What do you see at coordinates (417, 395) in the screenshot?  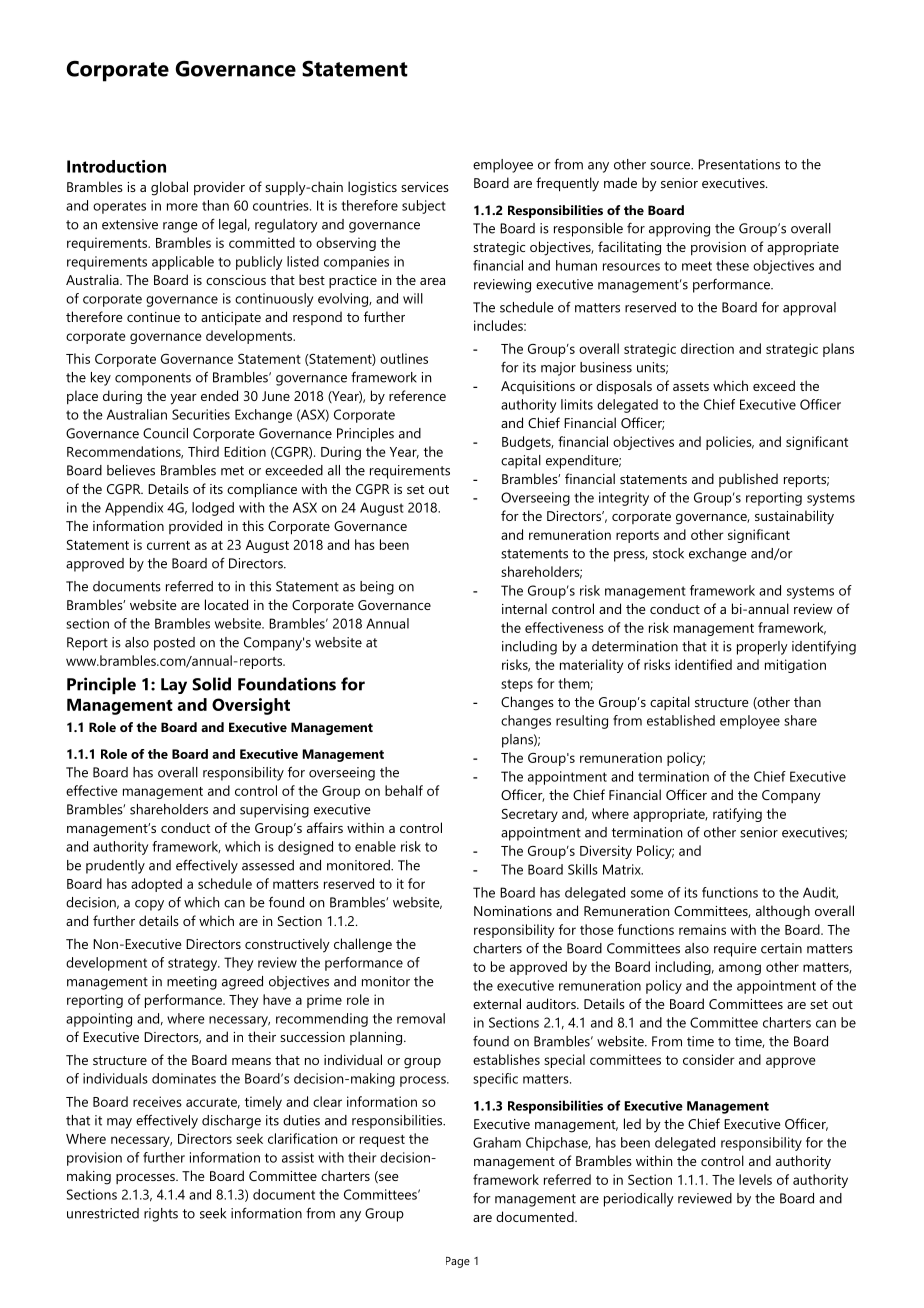 I see `reference` at bounding box center [417, 395].
